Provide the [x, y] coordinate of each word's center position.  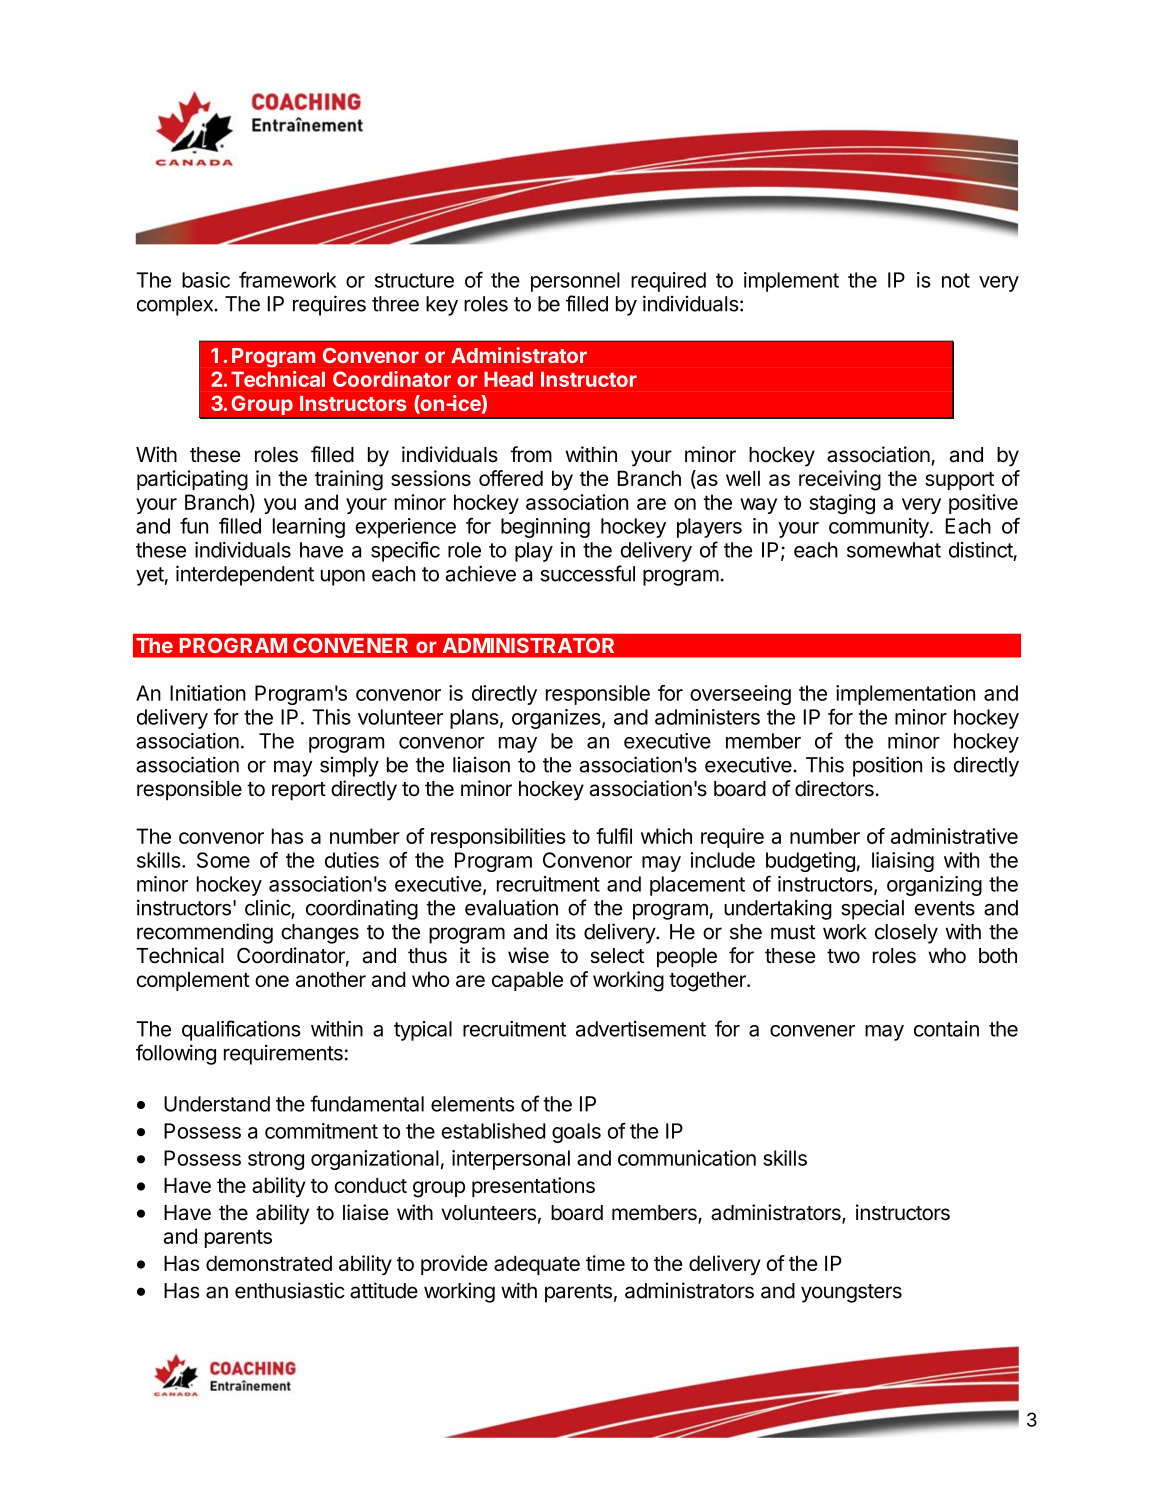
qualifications [241, 1030]
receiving [840, 480]
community [880, 528]
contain [946, 1029]
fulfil [614, 836]
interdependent [245, 575]
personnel [575, 282]
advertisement [641, 1029]
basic [206, 280]
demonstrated [269, 1263]
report [299, 791]
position [887, 766]
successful [588, 573]
